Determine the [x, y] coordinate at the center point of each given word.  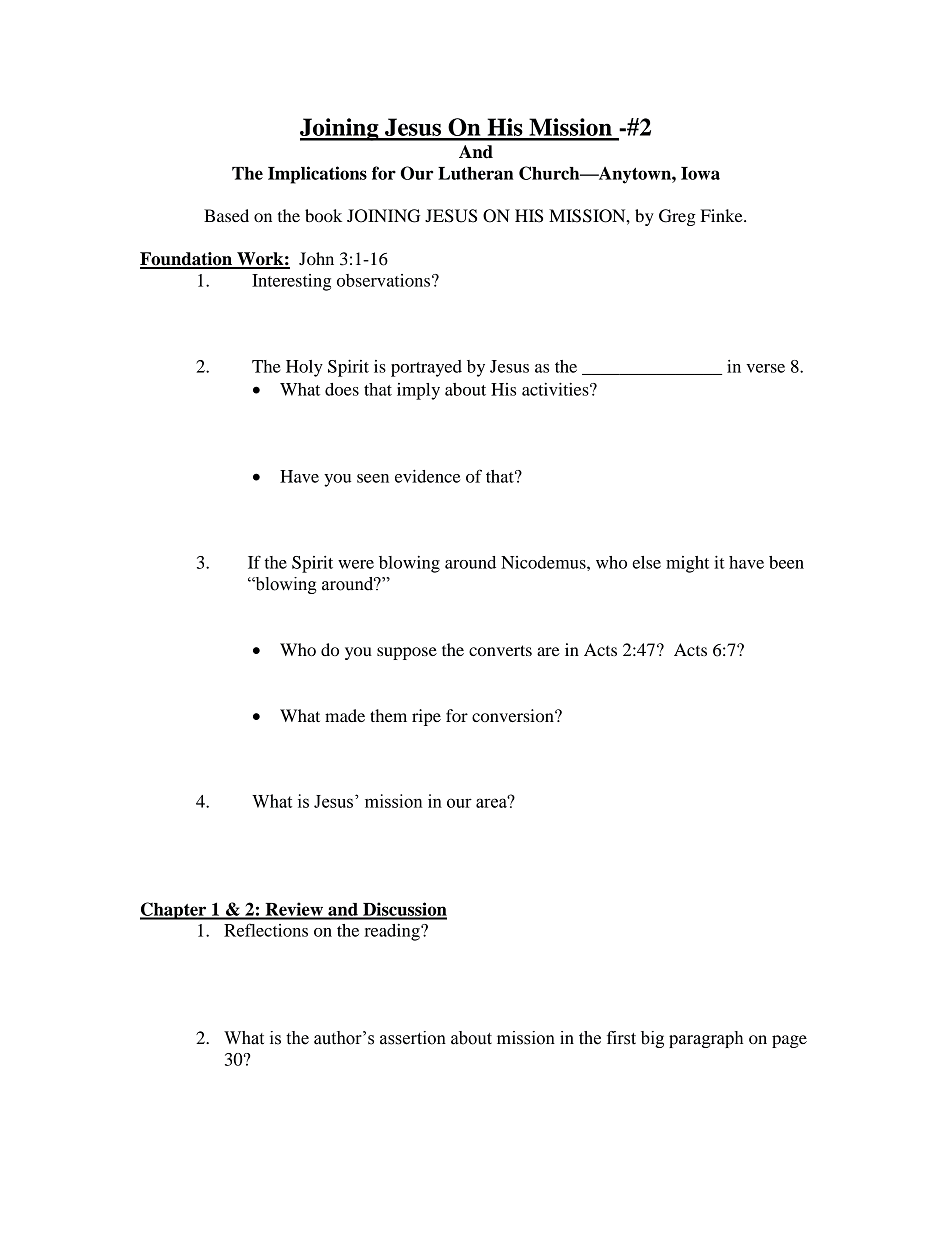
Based [226, 215]
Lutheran [475, 173]
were [356, 564]
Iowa [700, 173]
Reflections [266, 930]
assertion [413, 1038]
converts [500, 650]
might [687, 564]
